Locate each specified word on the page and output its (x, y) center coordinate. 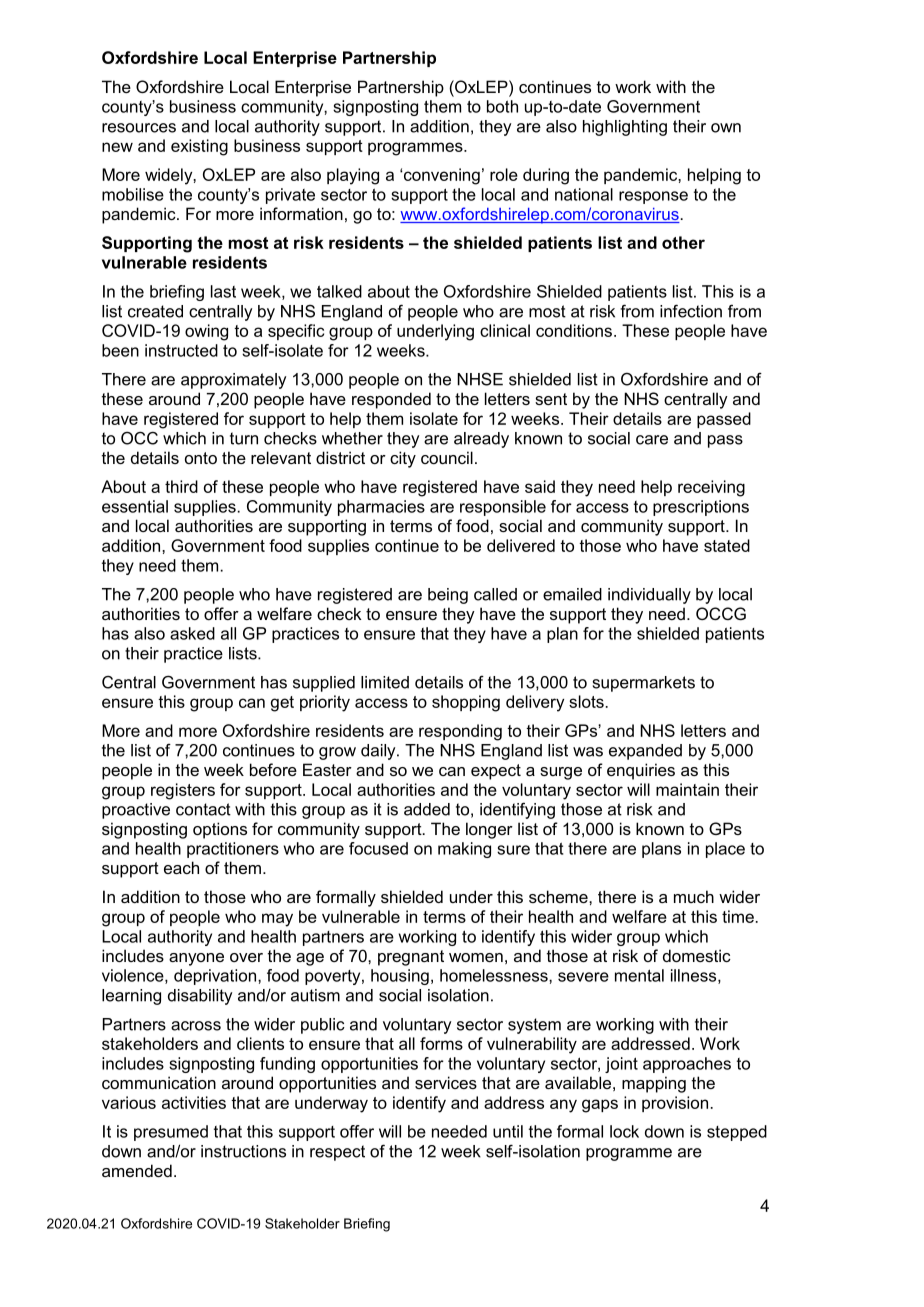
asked (192, 633)
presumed (171, 1133)
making (464, 850)
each (181, 867)
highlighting (625, 128)
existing (199, 147)
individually (649, 596)
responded (391, 400)
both (502, 106)
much (694, 896)
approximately (233, 381)
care (652, 440)
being (448, 596)
